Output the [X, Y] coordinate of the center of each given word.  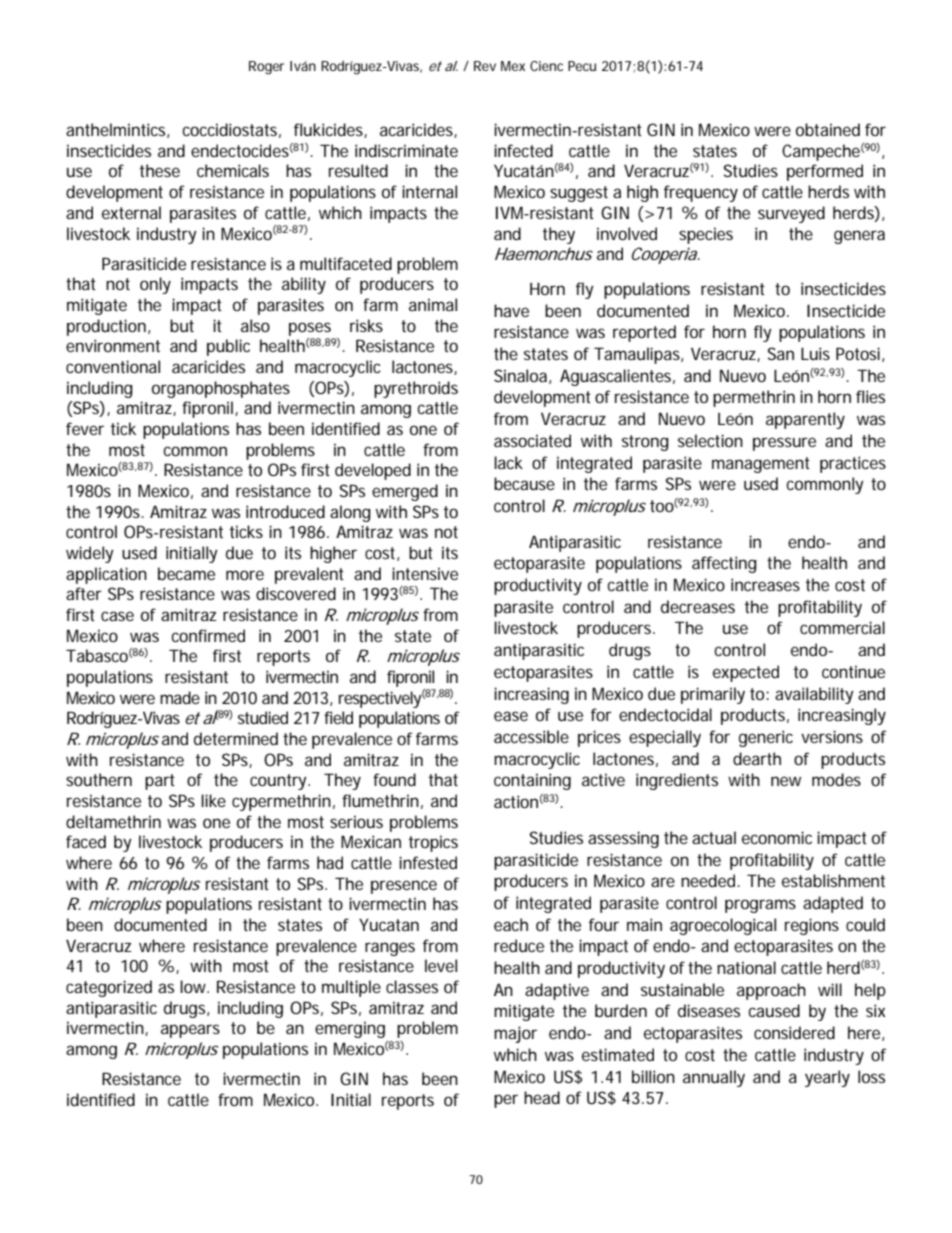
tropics [433, 843]
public [228, 347]
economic [777, 837]
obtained [828, 129]
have [511, 310]
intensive [425, 573]
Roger [266, 68]
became [186, 573]
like [213, 800]
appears [190, 1031]
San [781, 353]
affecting [724, 564]
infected [523, 150]
